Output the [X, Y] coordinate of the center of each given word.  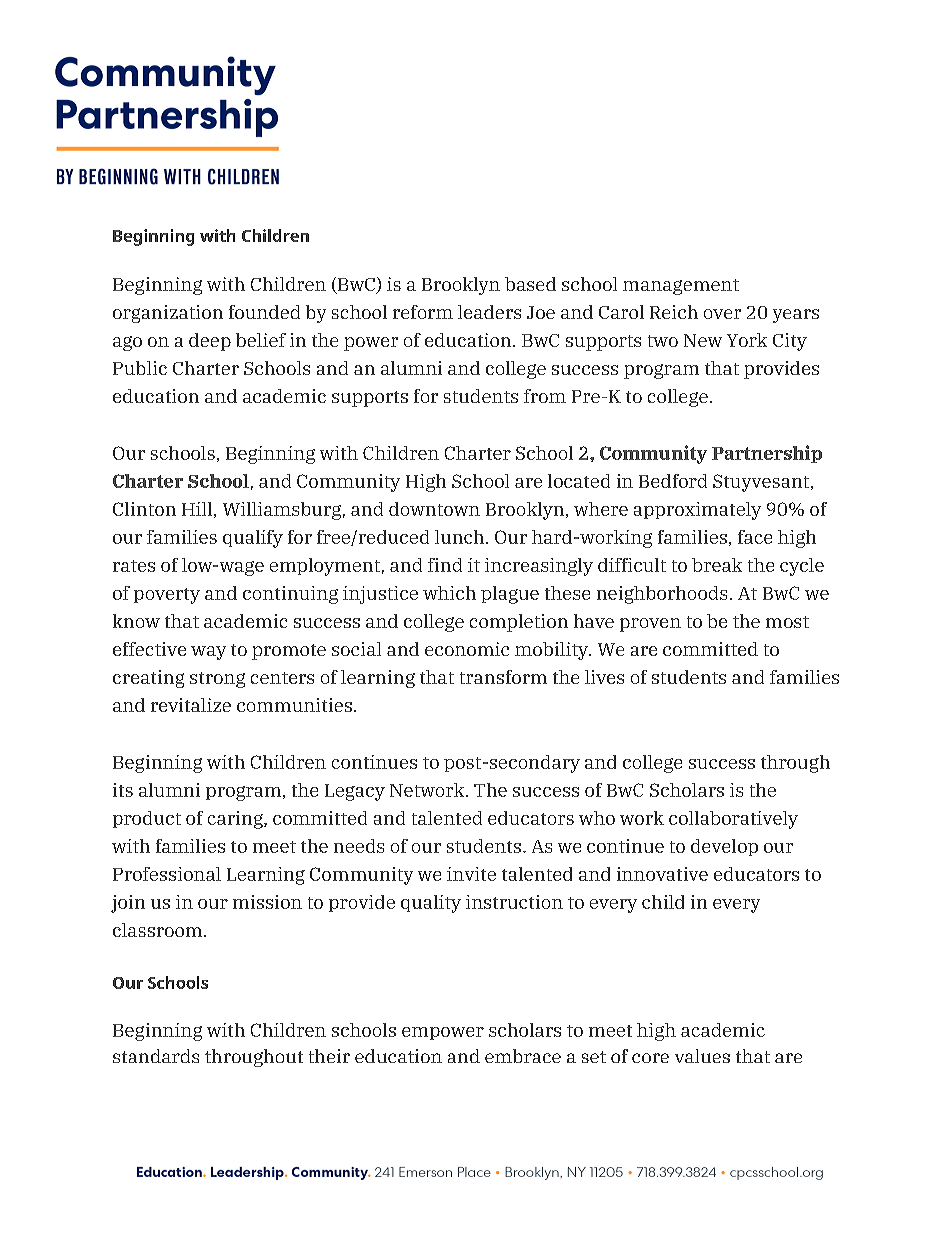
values [702, 1056]
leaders [489, 312]
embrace [523, 1056]
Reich [674, 312]
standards [156, 1056]
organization [168, 314]
